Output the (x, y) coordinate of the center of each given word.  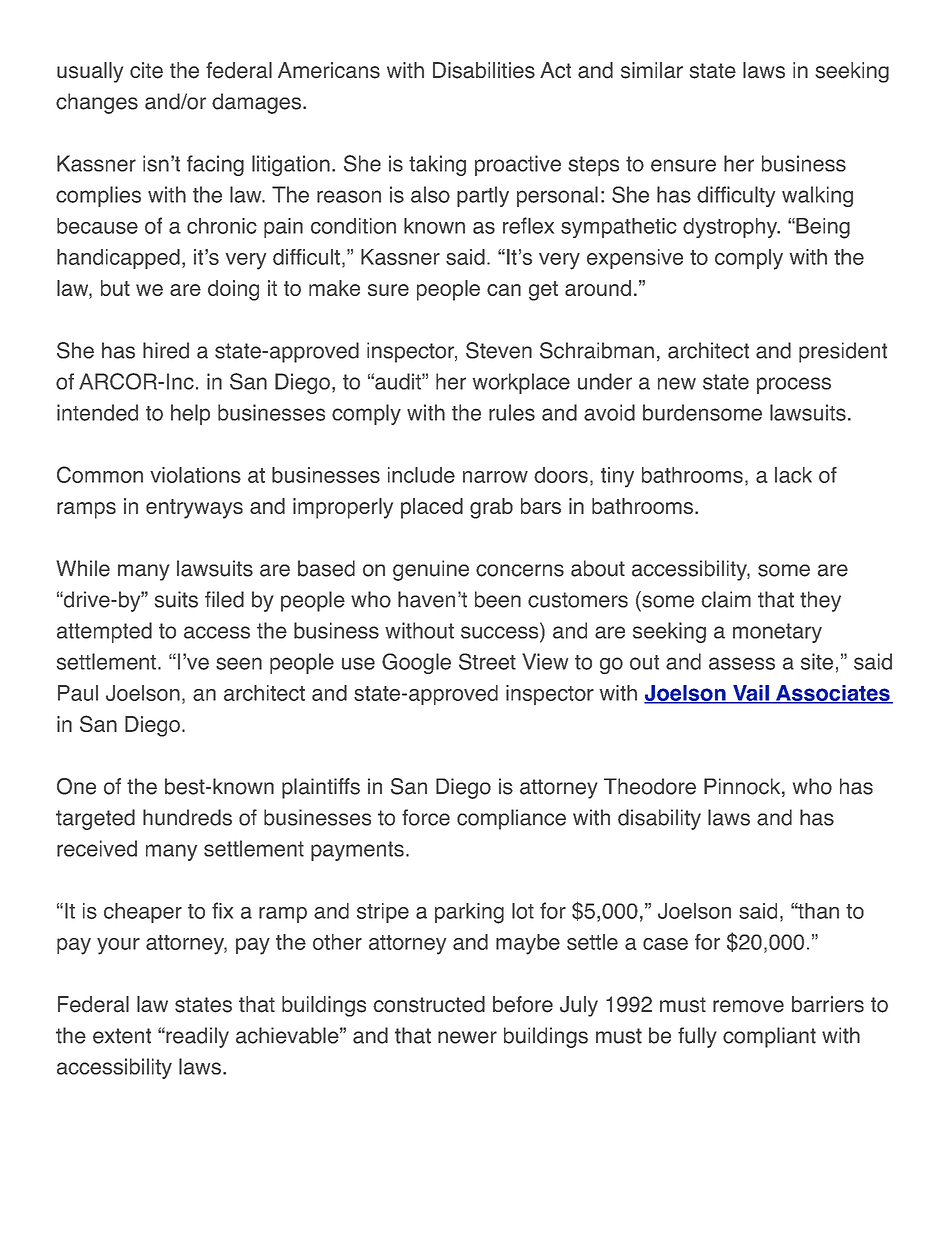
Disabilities (484, 70)
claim (726, 599)
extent (122, 1036)
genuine (431, 570)
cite (146, 70)
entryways (194, 509)
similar (652, 70)
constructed (429, 1004)
